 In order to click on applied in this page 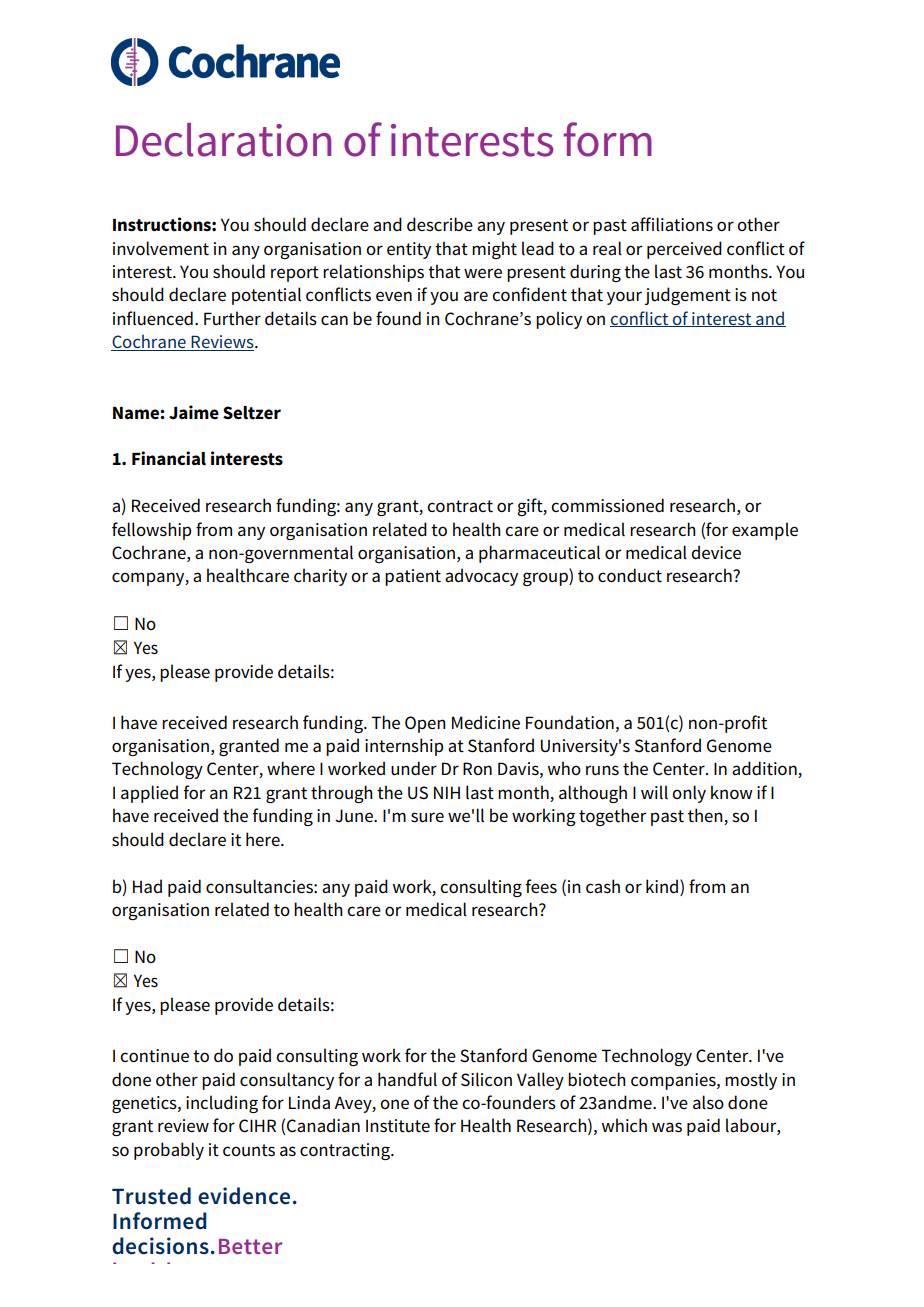, I will do `click(149, 794)`.
